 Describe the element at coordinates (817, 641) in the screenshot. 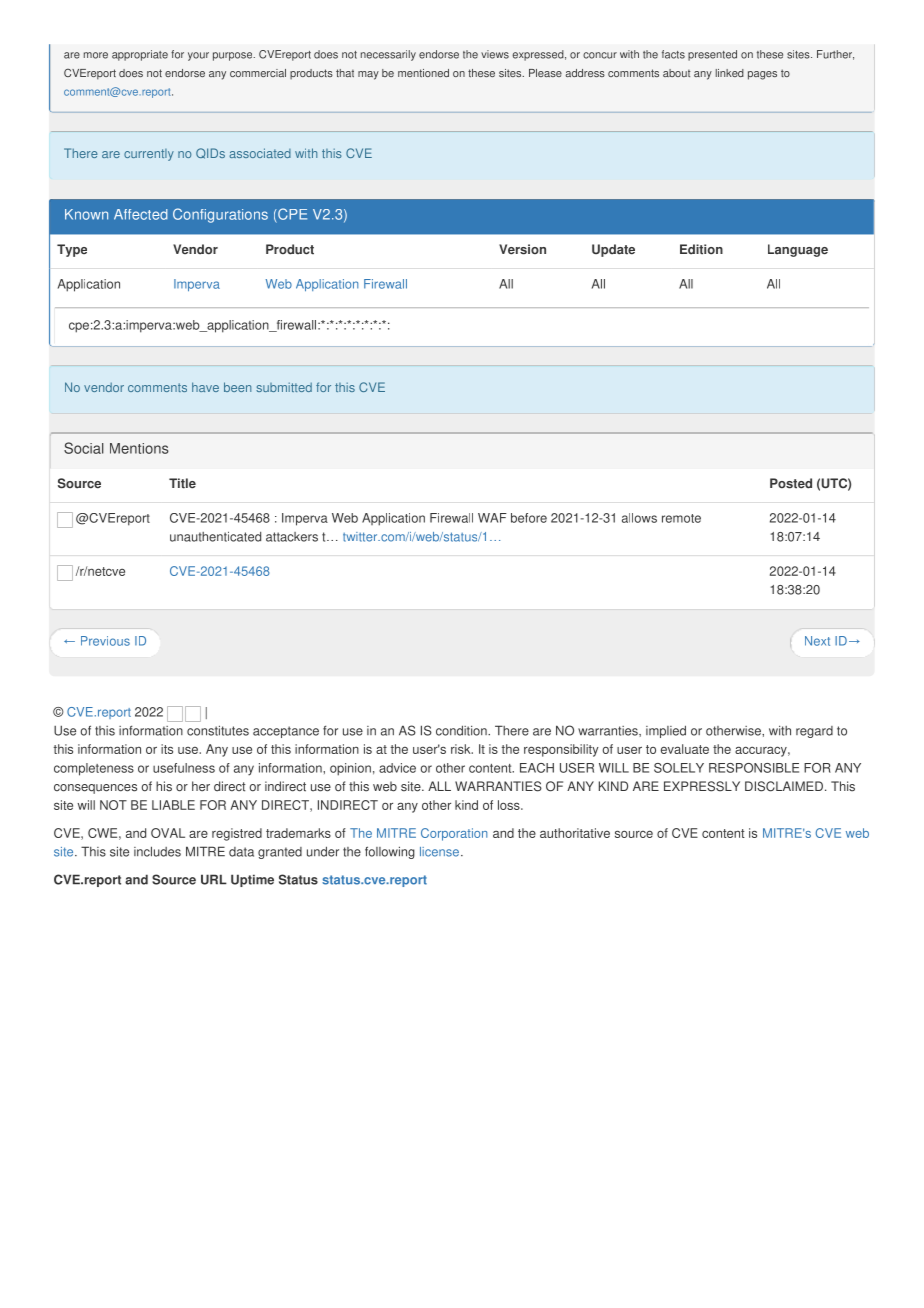

I see `Next` at that location.
